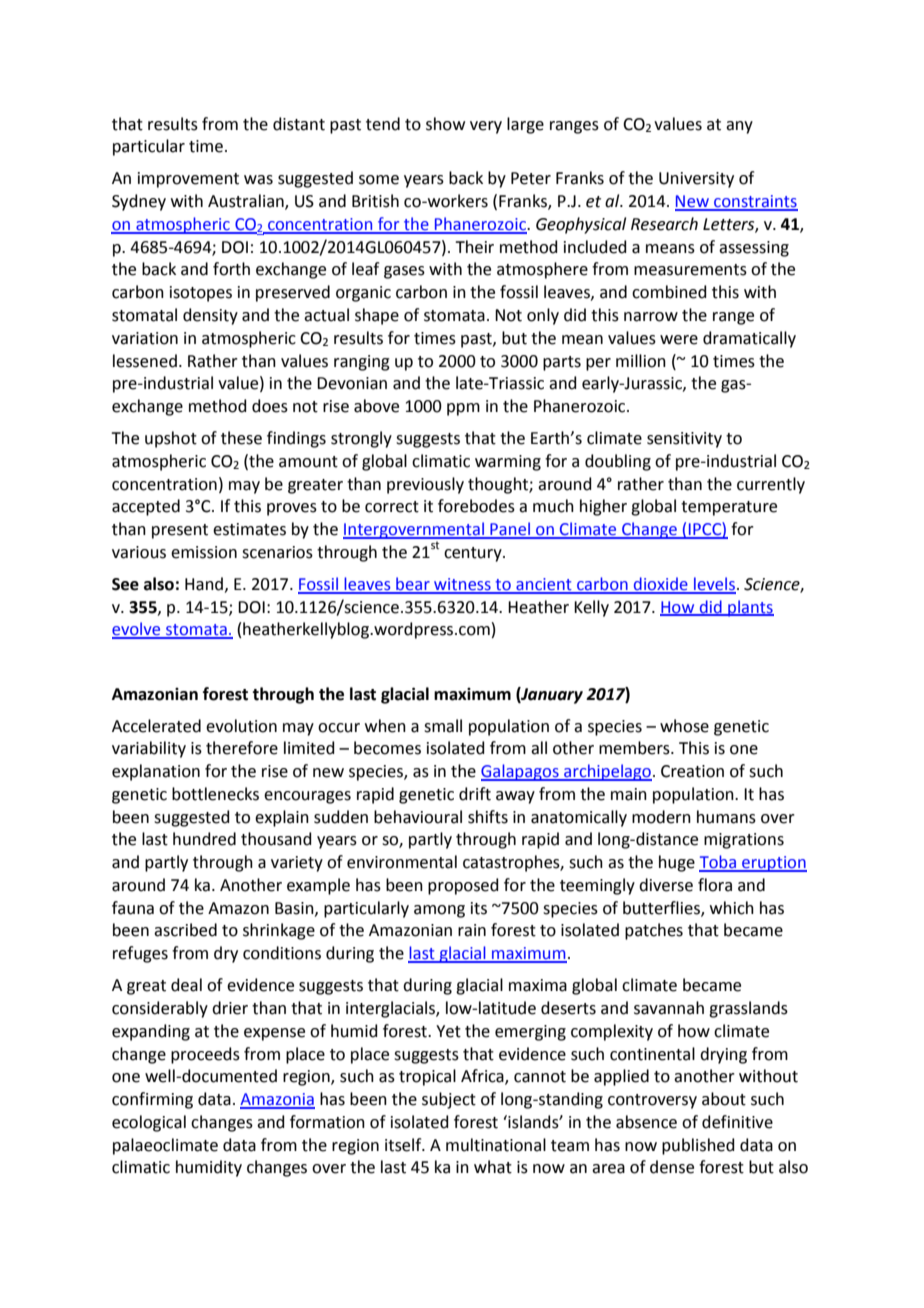 This screenshot has height=1308, width=924. Describe the element at coordinates (149, 1123) in the screenshot. I see `ecological` at that location.
